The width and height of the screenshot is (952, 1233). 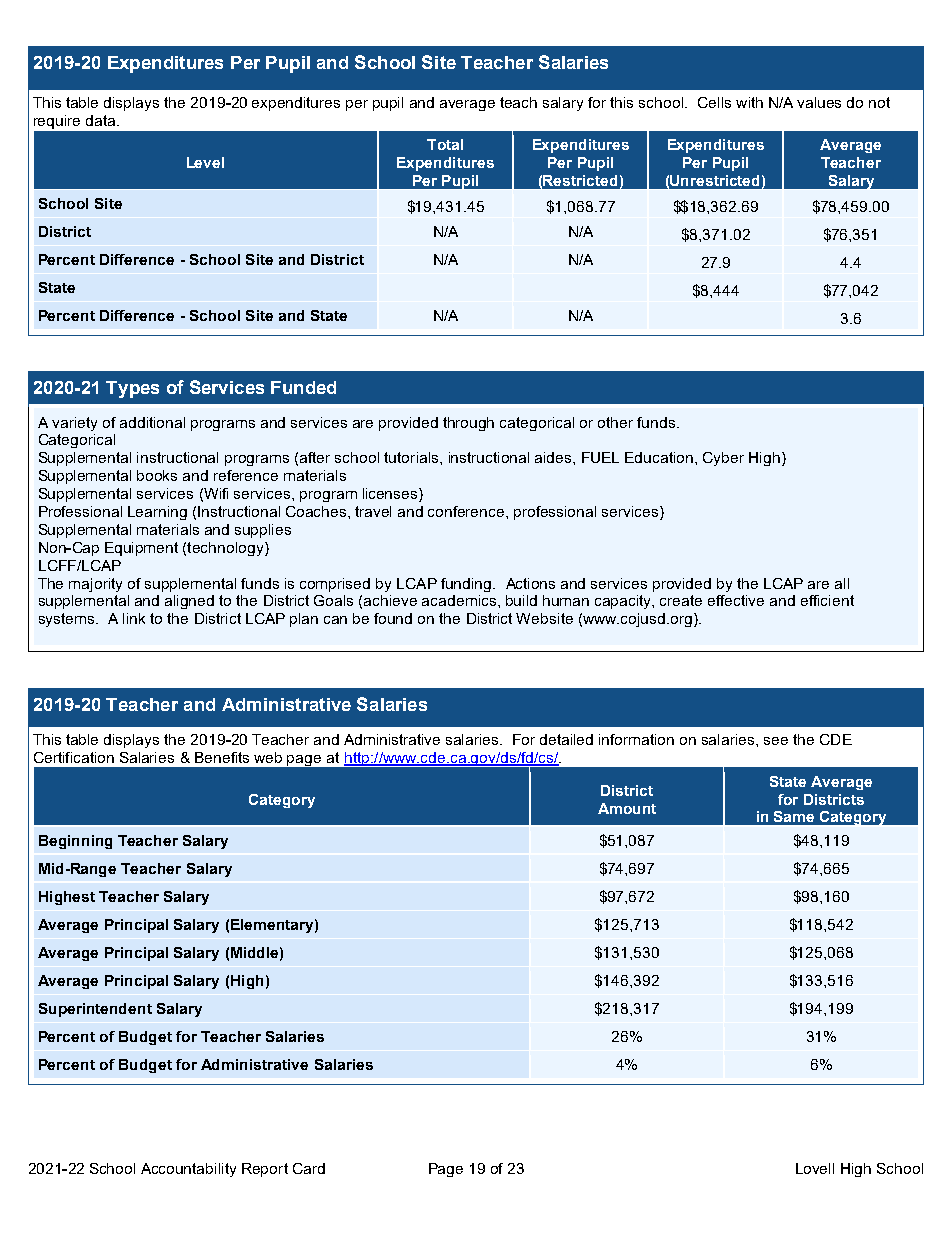 I want to click on with, so click(x=749, y=102).
